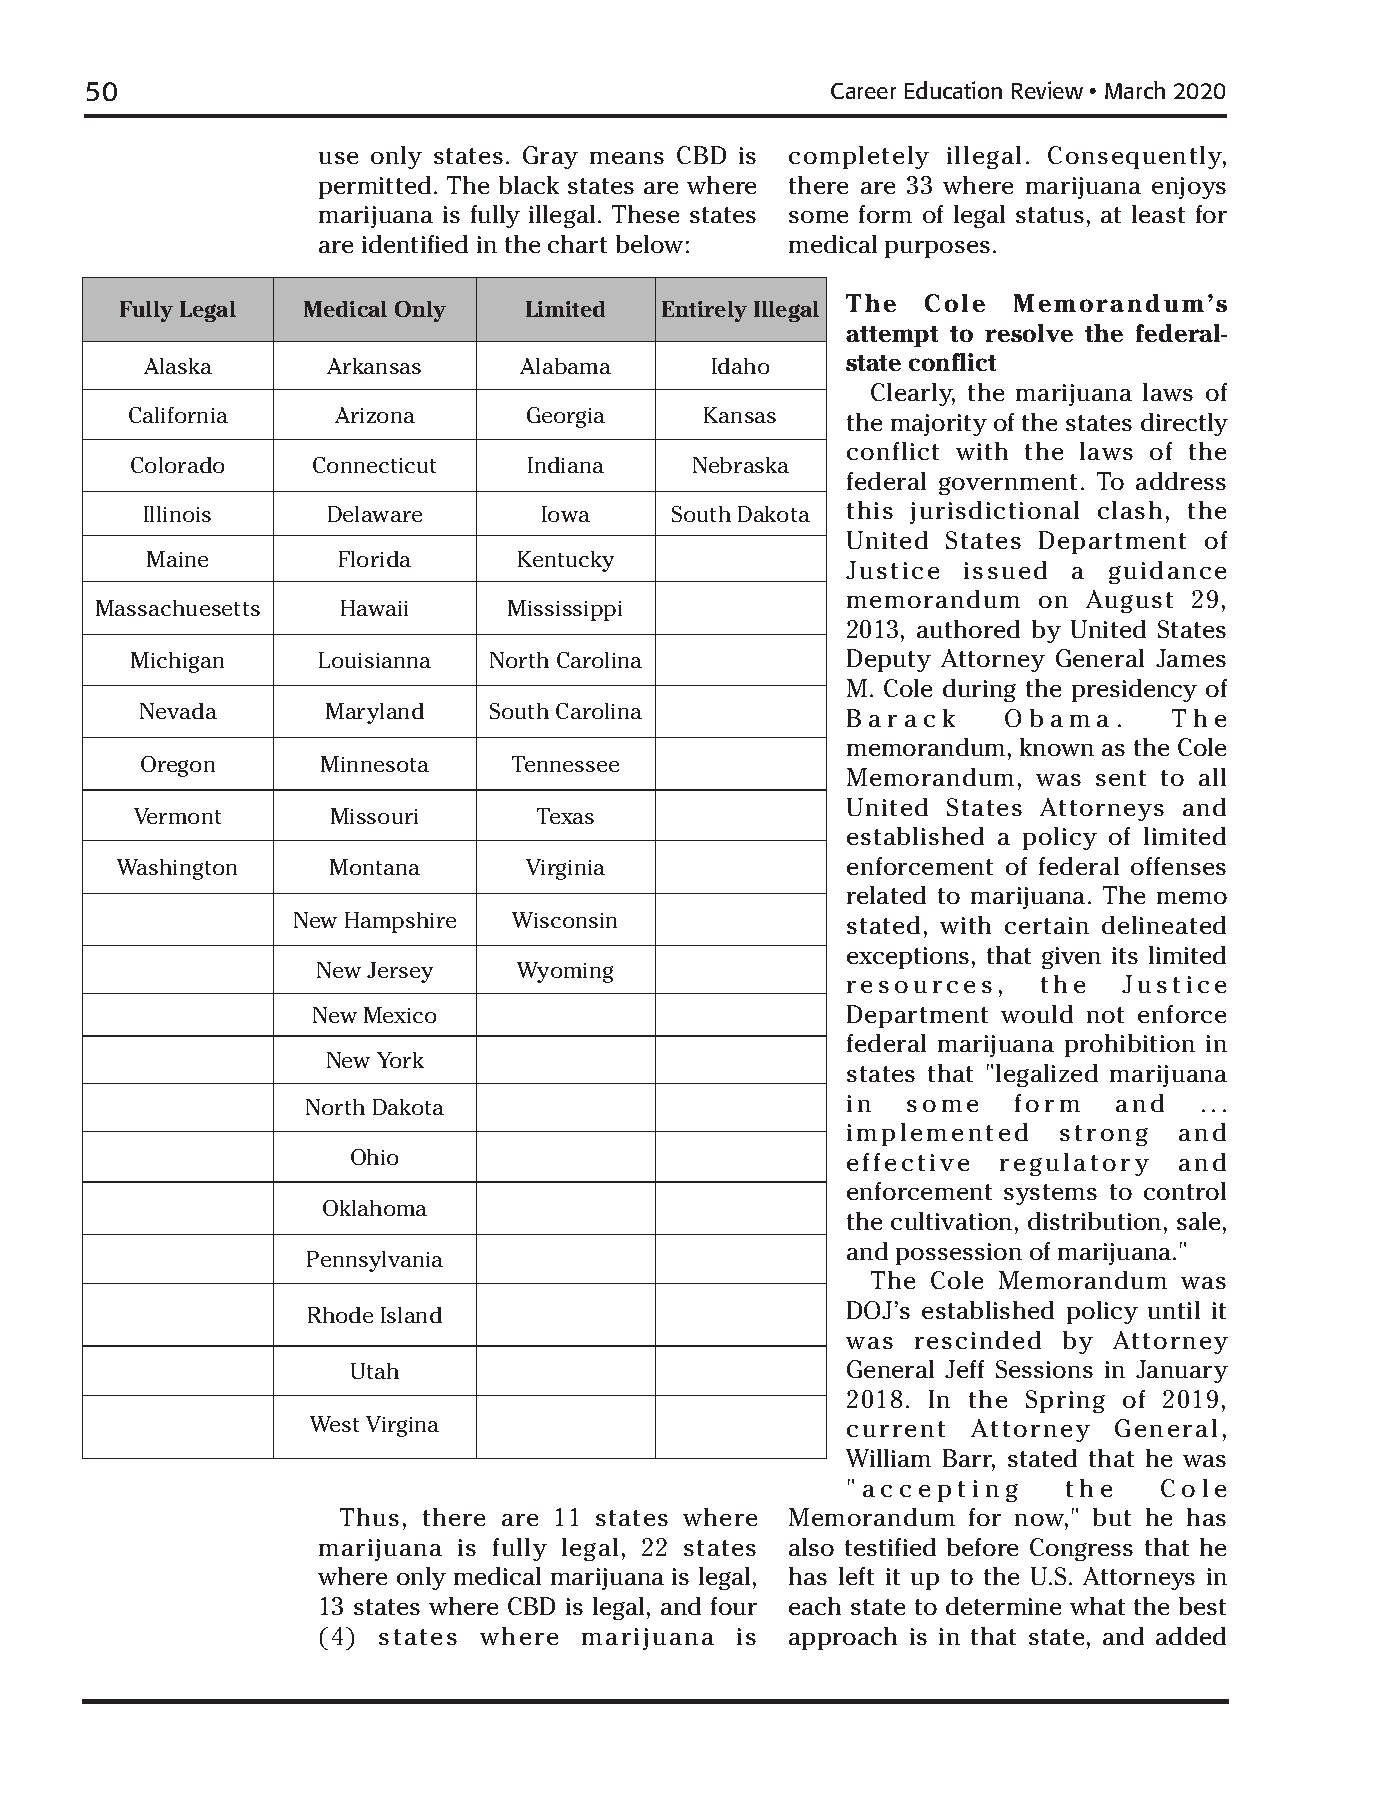 The height and width of the screenshot is (1804, 1394). What do you see at coordinates (1097, 1606) in the screenshot?
I see `what` at bounding box center [1097, 1606].
